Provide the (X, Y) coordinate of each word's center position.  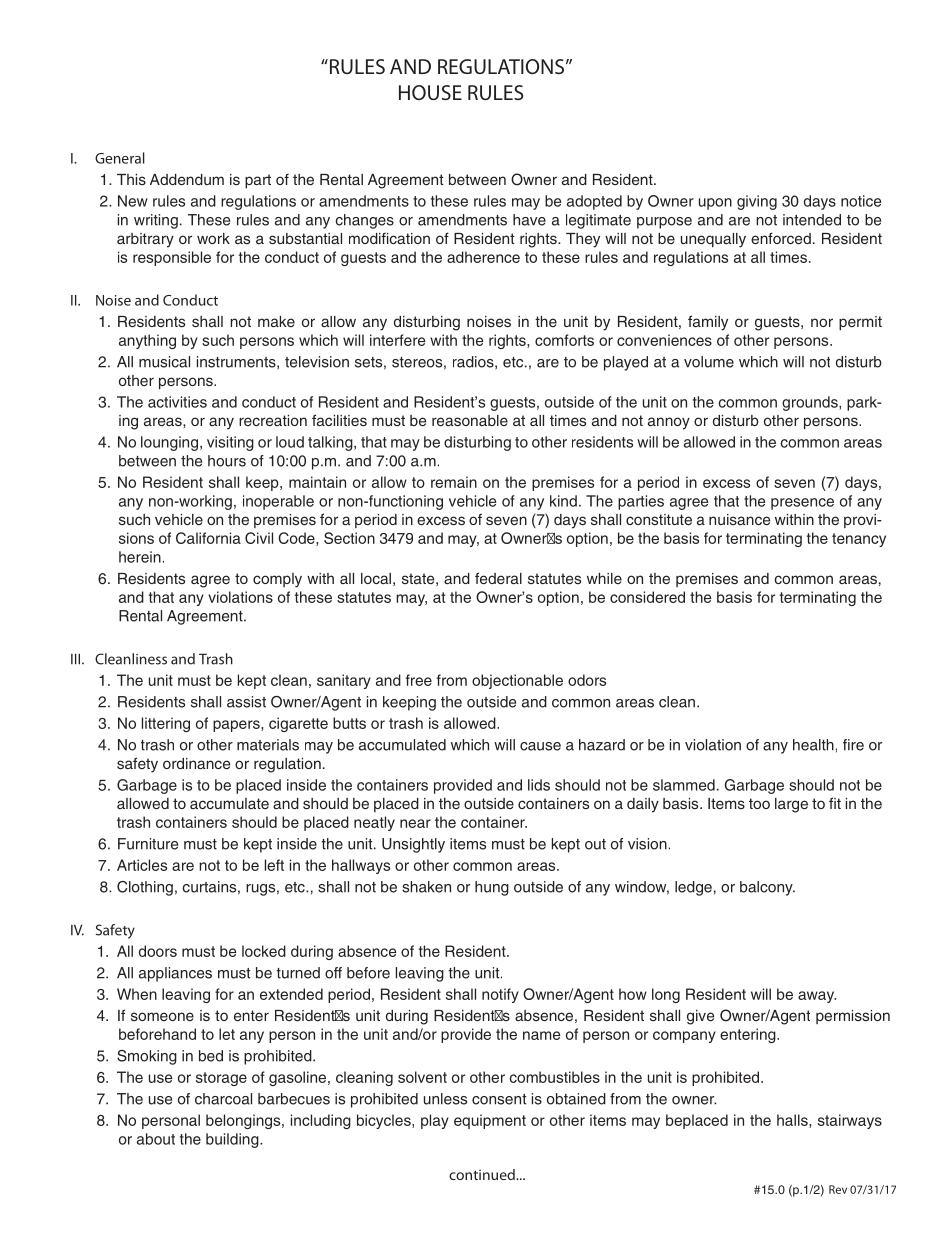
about (156, 1139)
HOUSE (430, 92)
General (120, 158)
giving (757, 202)
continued (483, 1174)
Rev (838, 1189)
